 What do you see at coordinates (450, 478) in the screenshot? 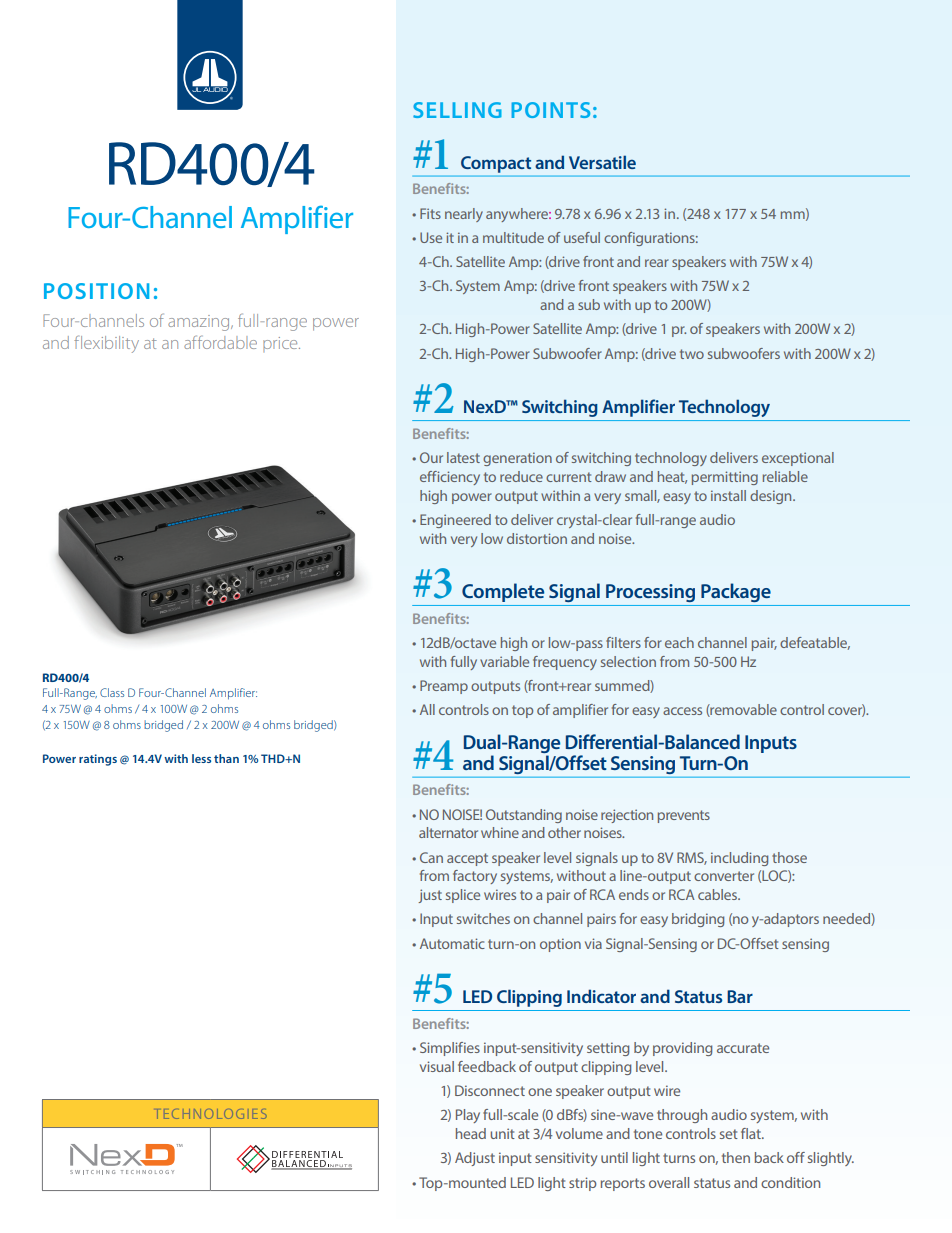
I see `efficiency` at bounding box center [450, 478].
